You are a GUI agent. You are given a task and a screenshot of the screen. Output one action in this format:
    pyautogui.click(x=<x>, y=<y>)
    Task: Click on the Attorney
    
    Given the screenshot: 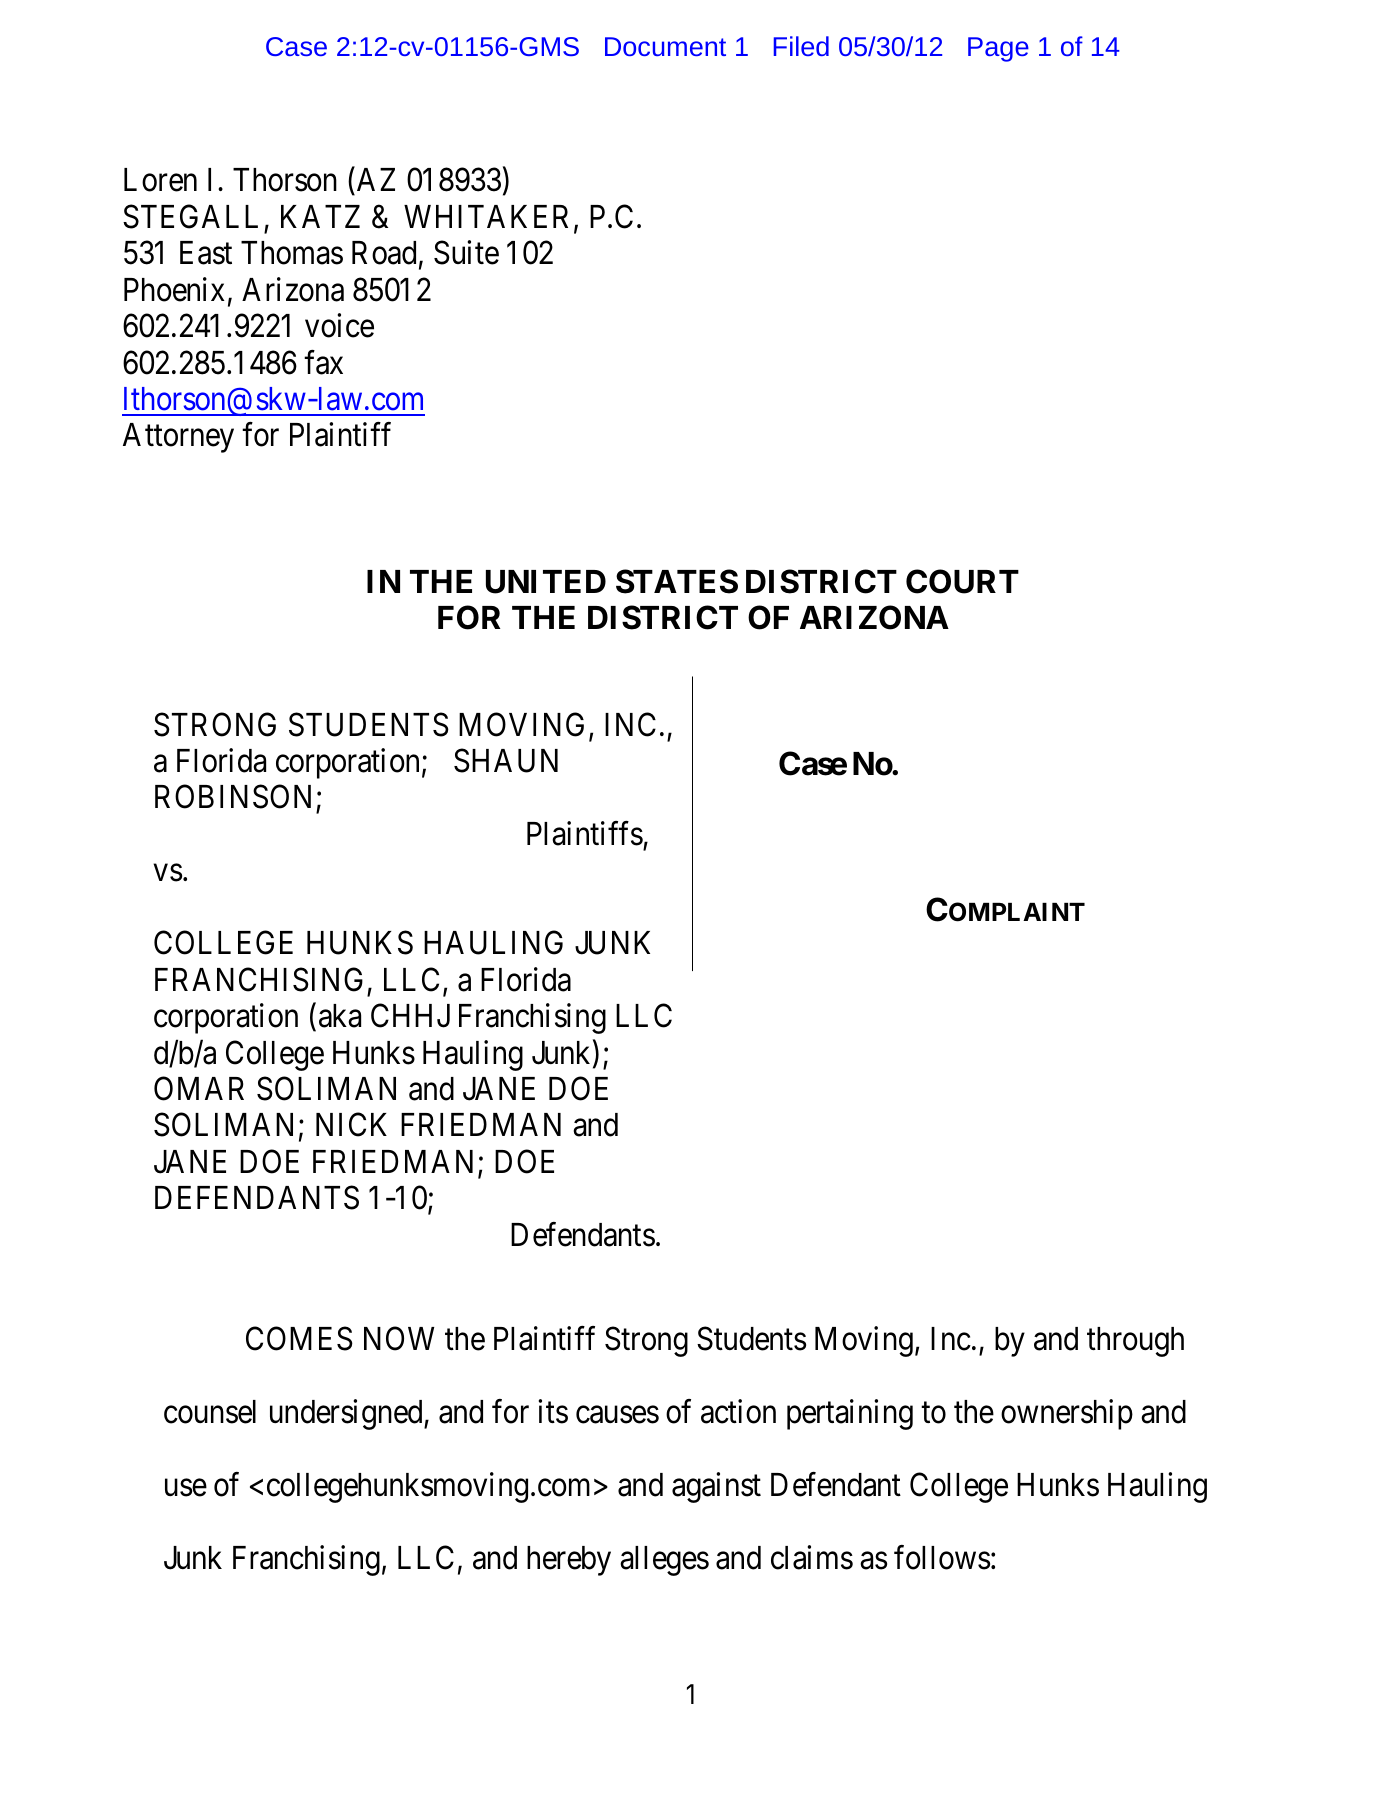 What is the action you would take?
    pyautogui.click(x=178, y=438)
